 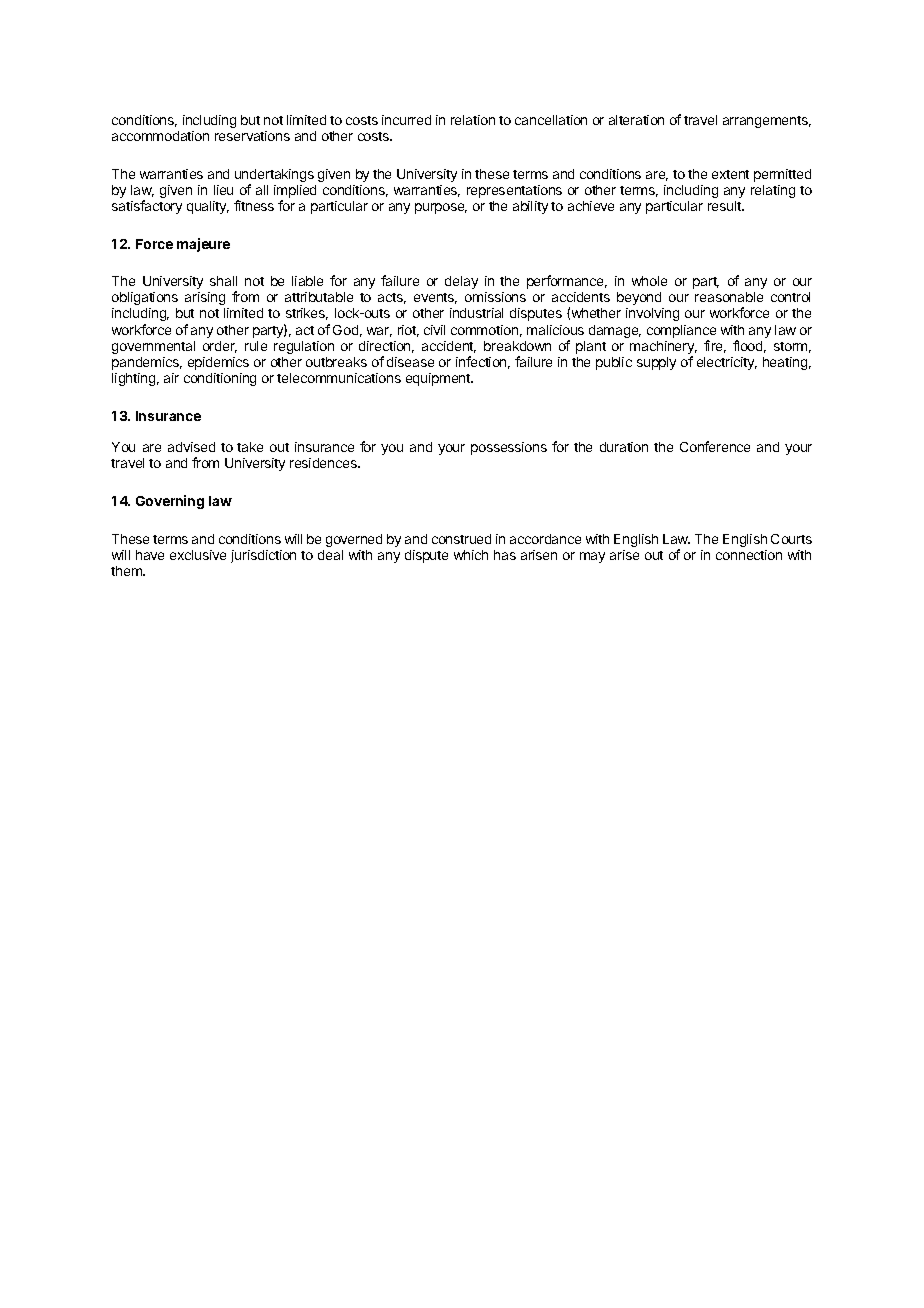 What do you see at coordinates (749, 555) in the screenshot?
I see `connection` at bounding box center [749, 555].
